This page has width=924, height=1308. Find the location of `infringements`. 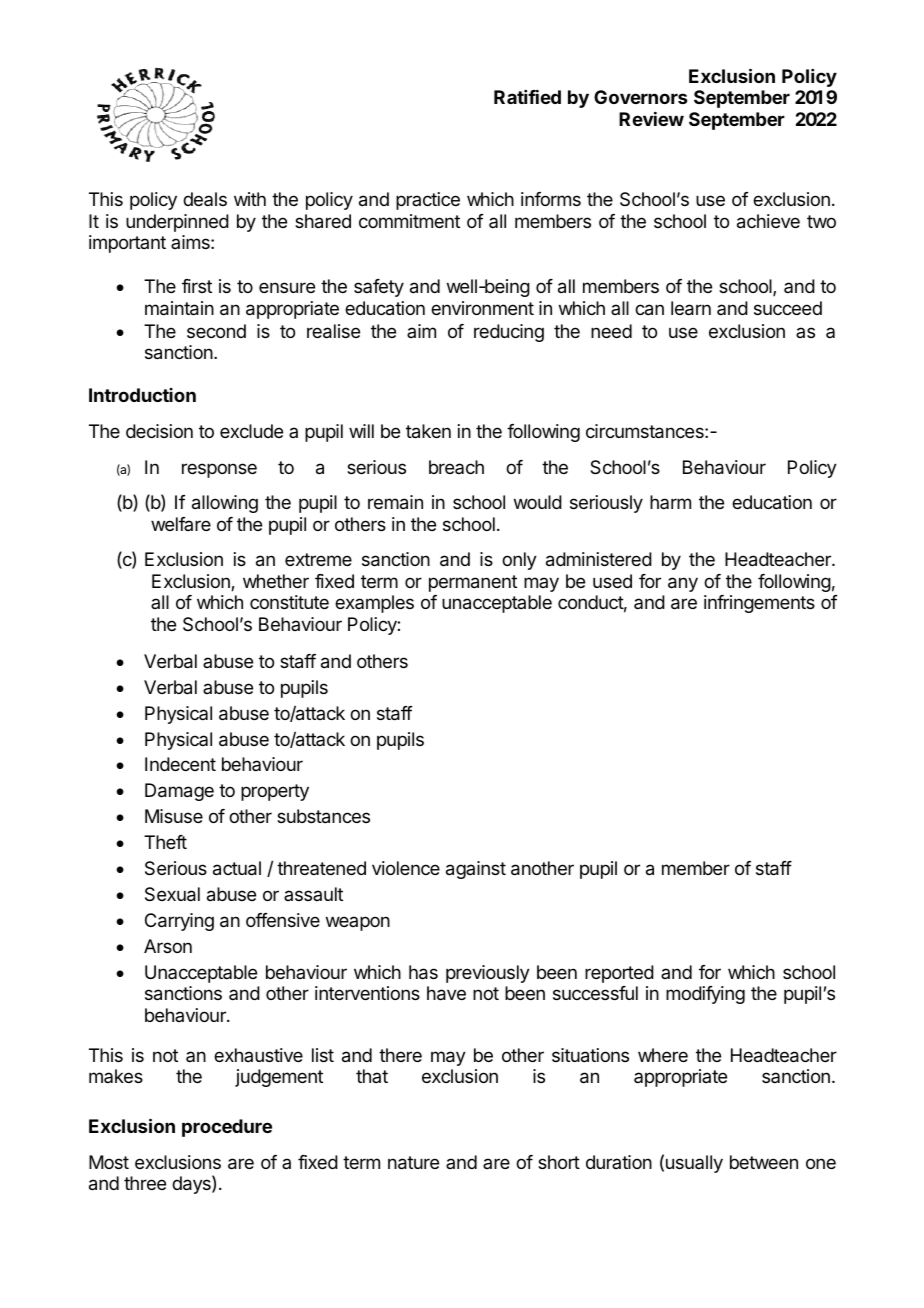

infringements is located at coordinates (759, 604).
